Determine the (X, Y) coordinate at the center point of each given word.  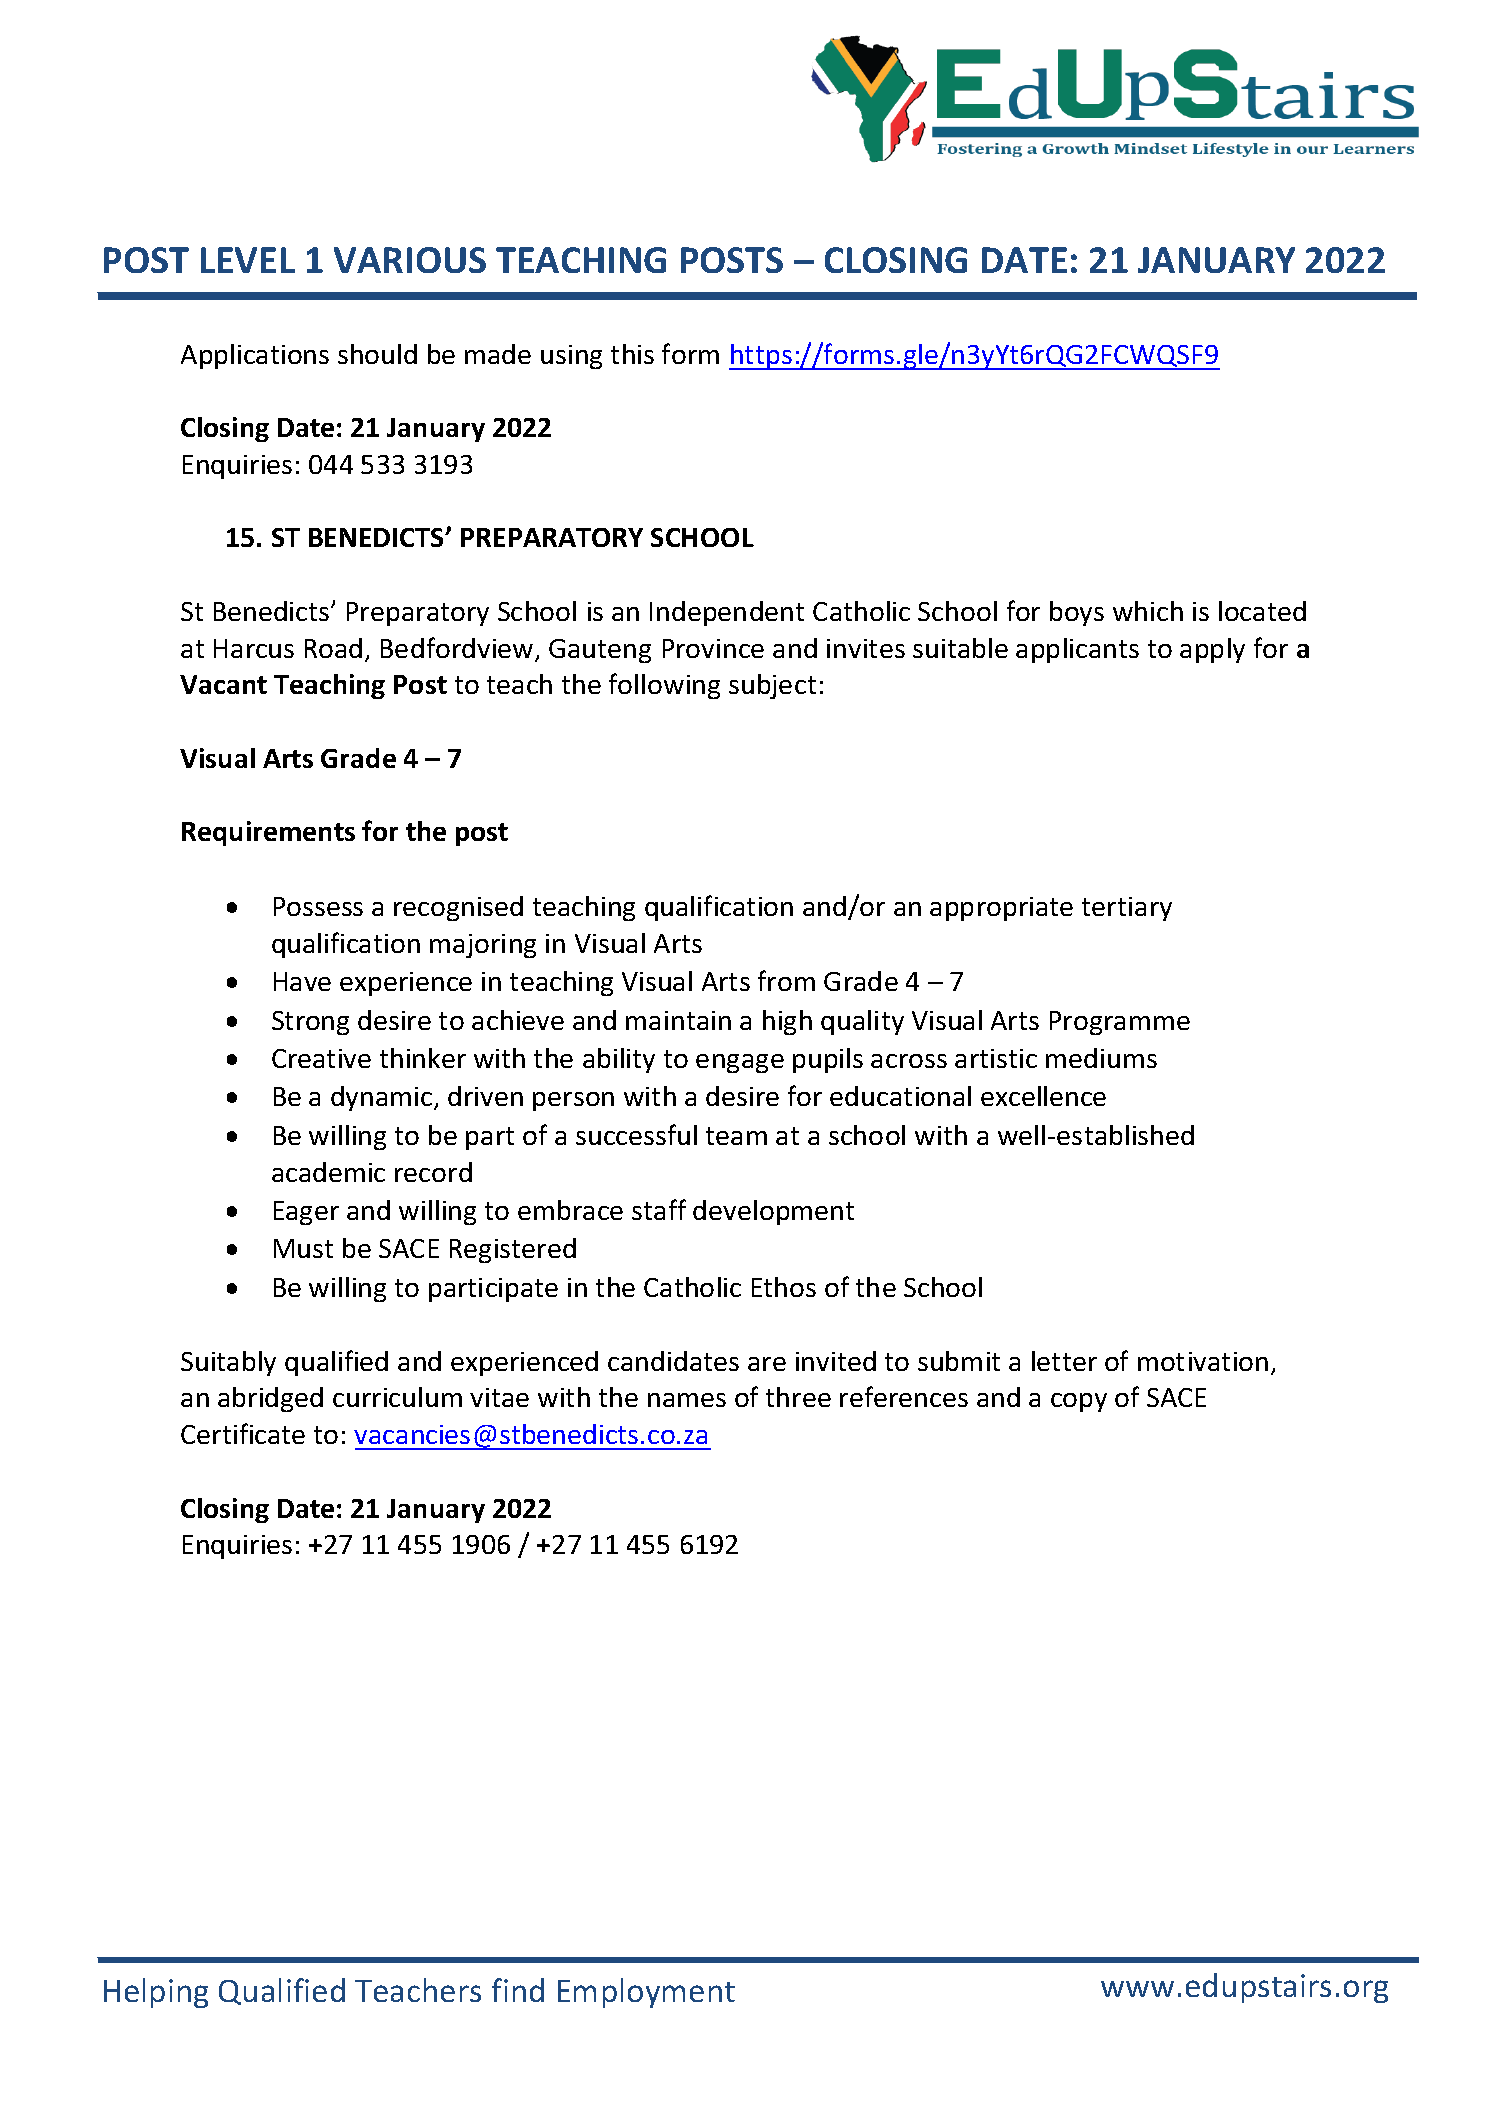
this (632, 354)
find (518, 1990)
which (1148, 611)
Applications (255, 356)
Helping (156, 1993)
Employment (646, 1993)
